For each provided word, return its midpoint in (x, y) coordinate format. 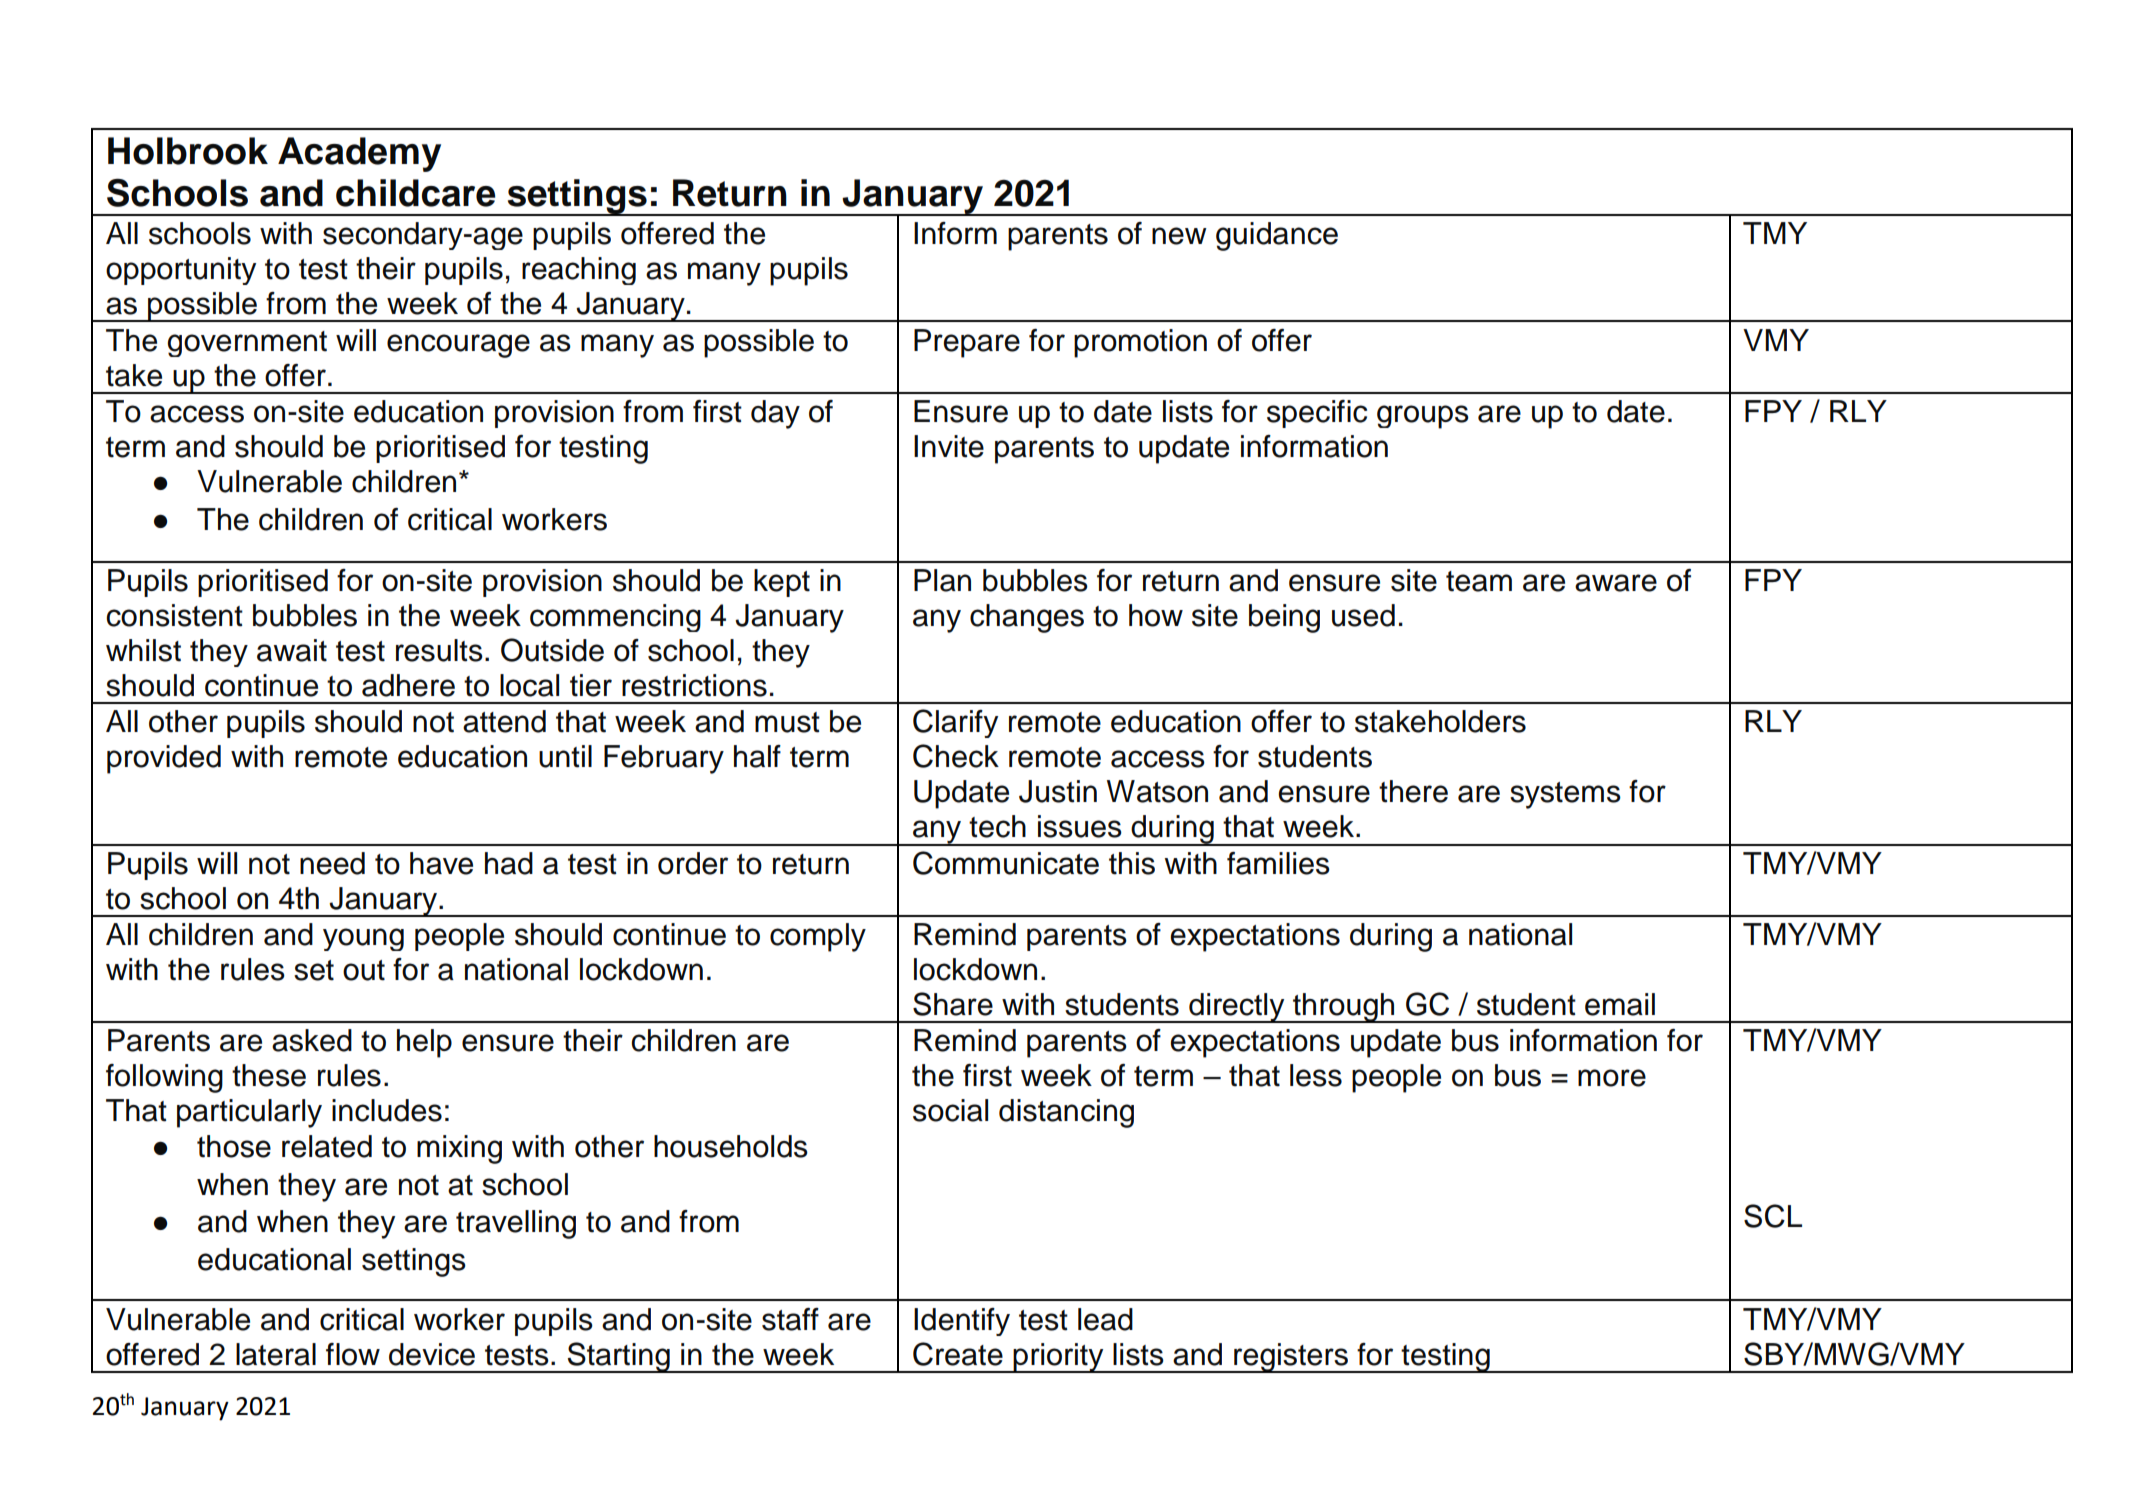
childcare (415, 193)
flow (353, 1354)
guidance (1277, 236)
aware (1616, 583)
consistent (174, 615)
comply (818, 937)
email (1620, 1004)
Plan (942, 580)
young (363, 939)
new (1179, 236)
